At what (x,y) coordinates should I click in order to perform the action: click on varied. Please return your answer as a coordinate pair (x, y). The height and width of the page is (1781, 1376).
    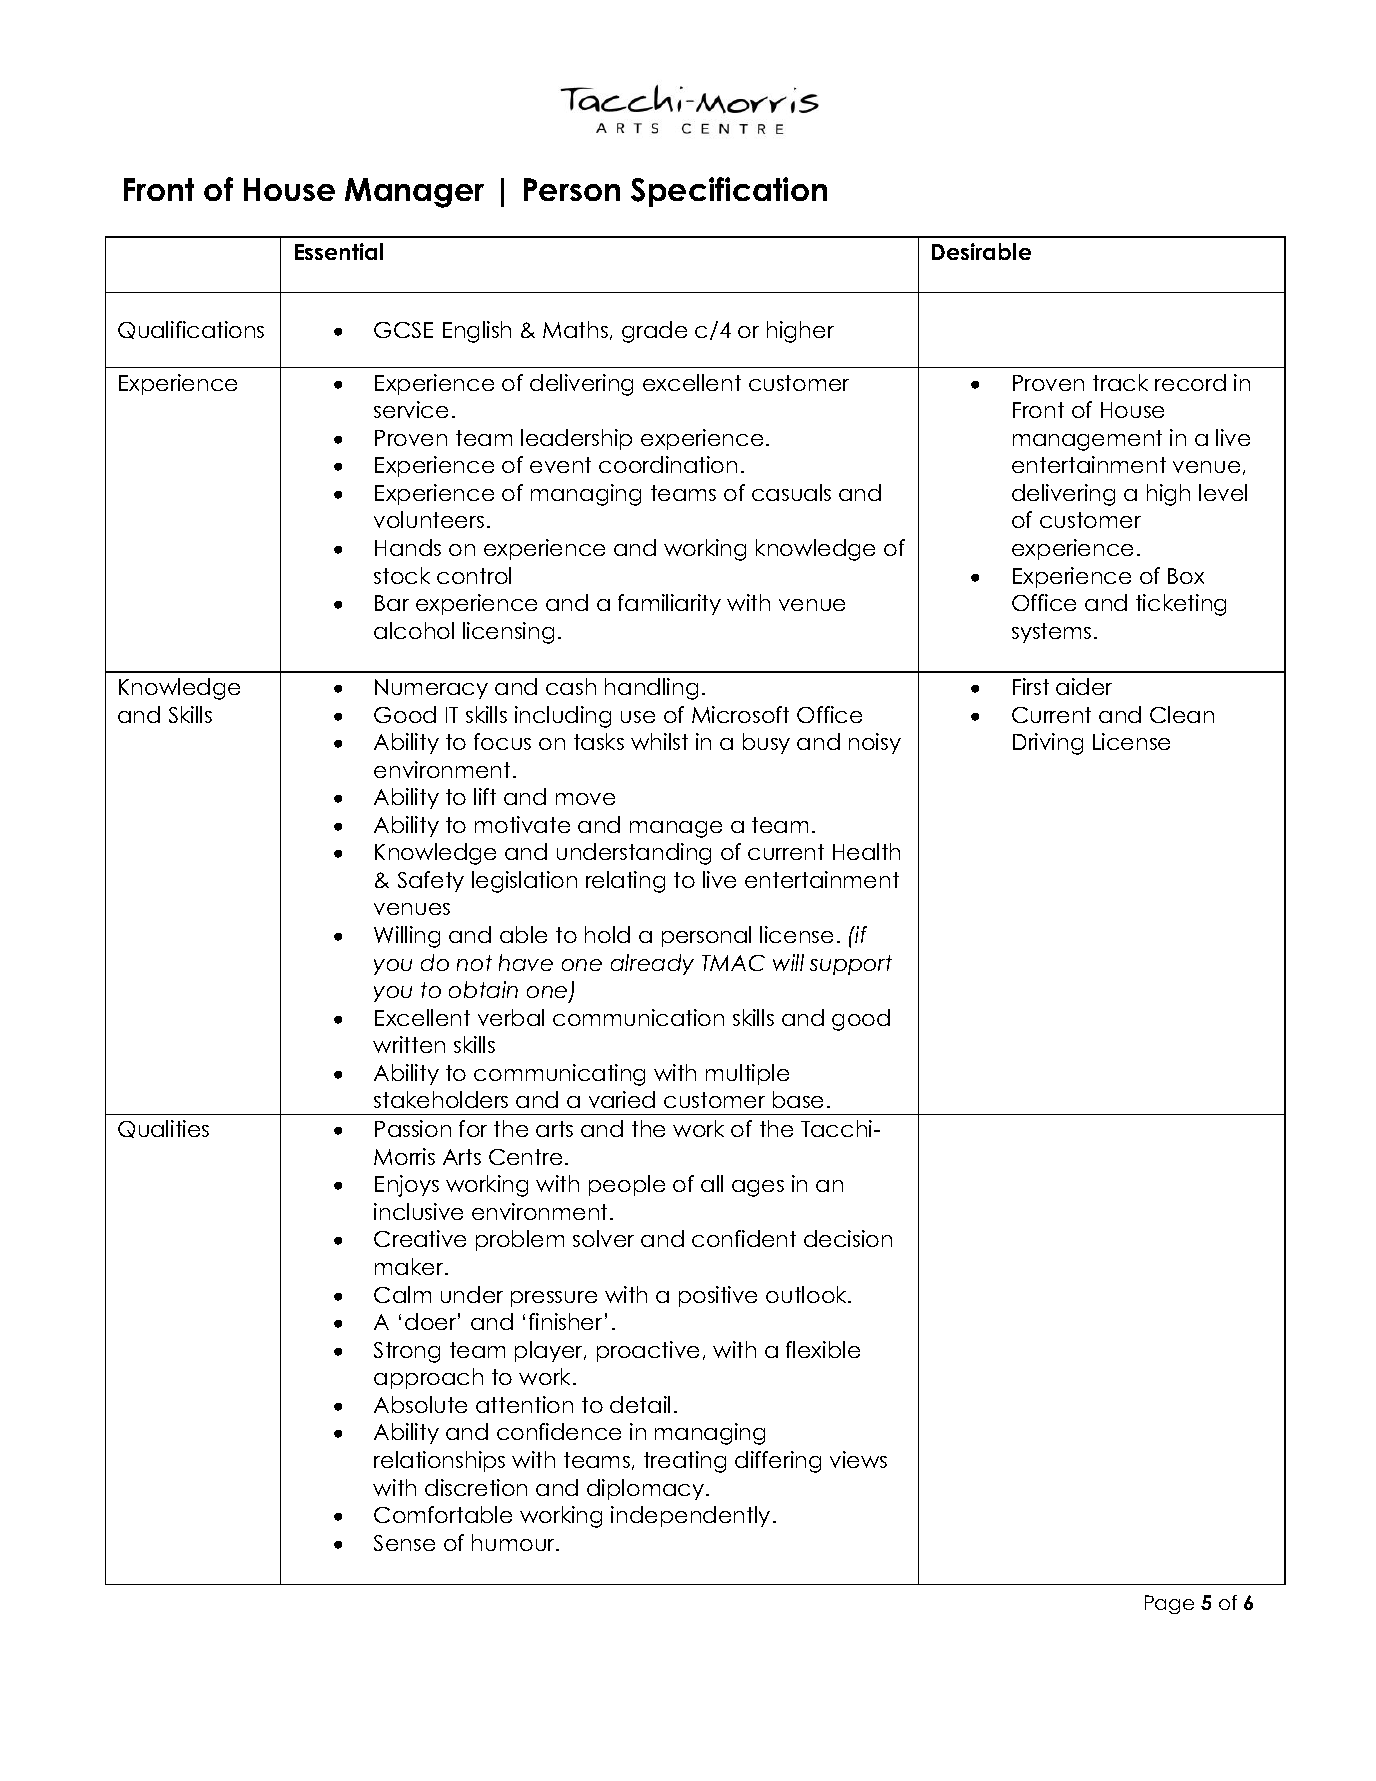
    Looking at the image, I should click on (622, 1099).
